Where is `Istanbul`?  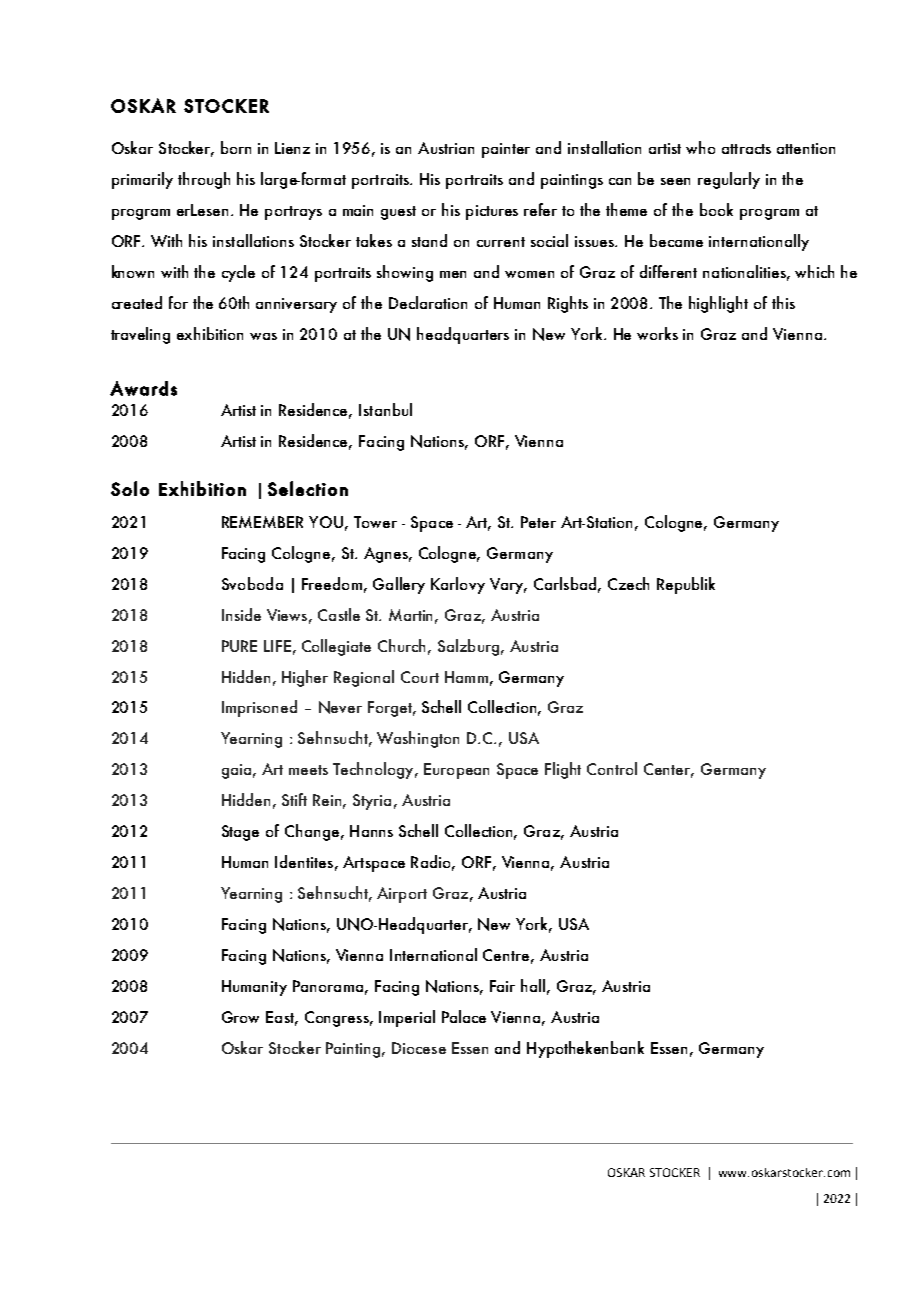 Istanbul is located at coordinates (385, 409).
